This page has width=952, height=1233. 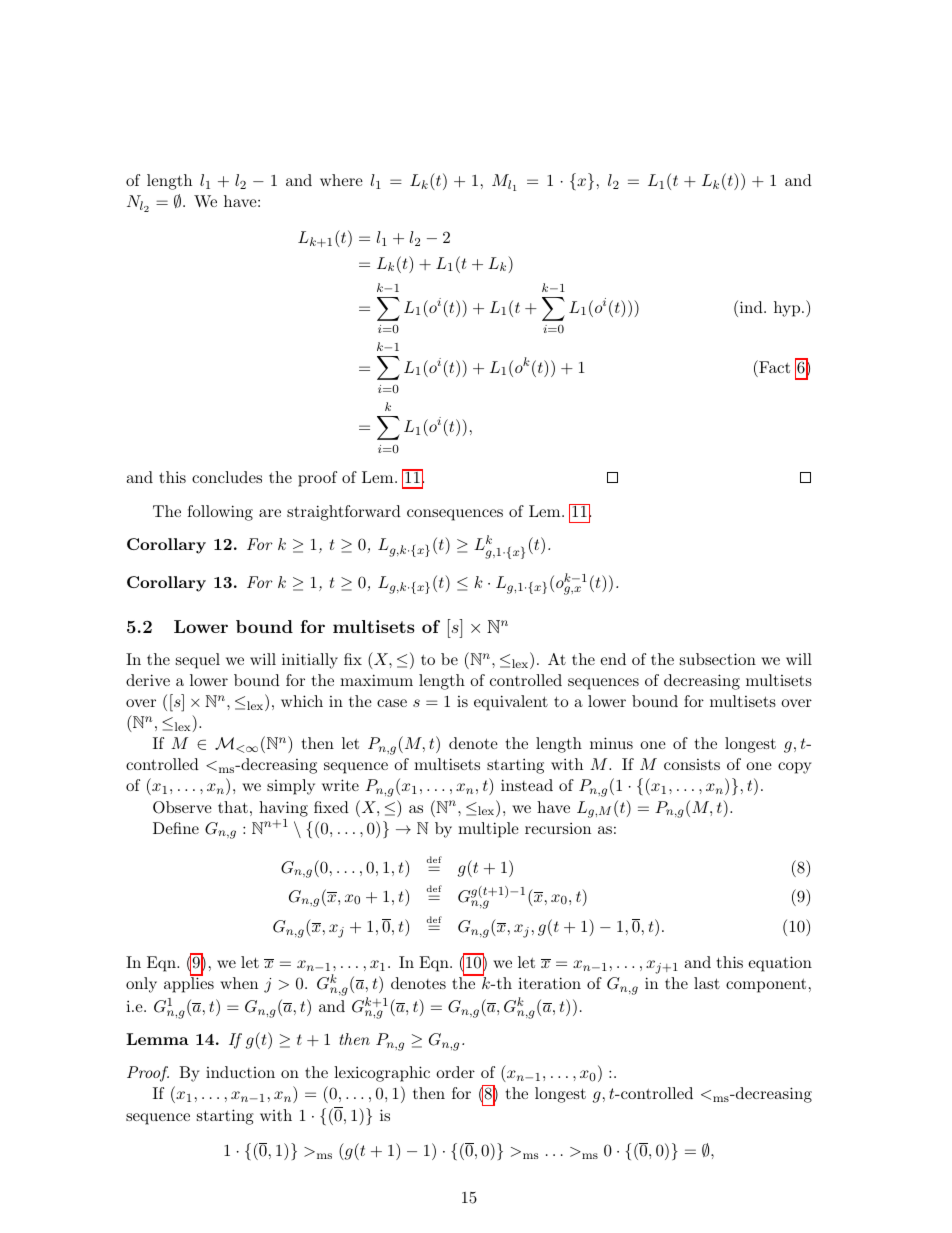 I want to click on induction, so click(x=240, y=1072).
